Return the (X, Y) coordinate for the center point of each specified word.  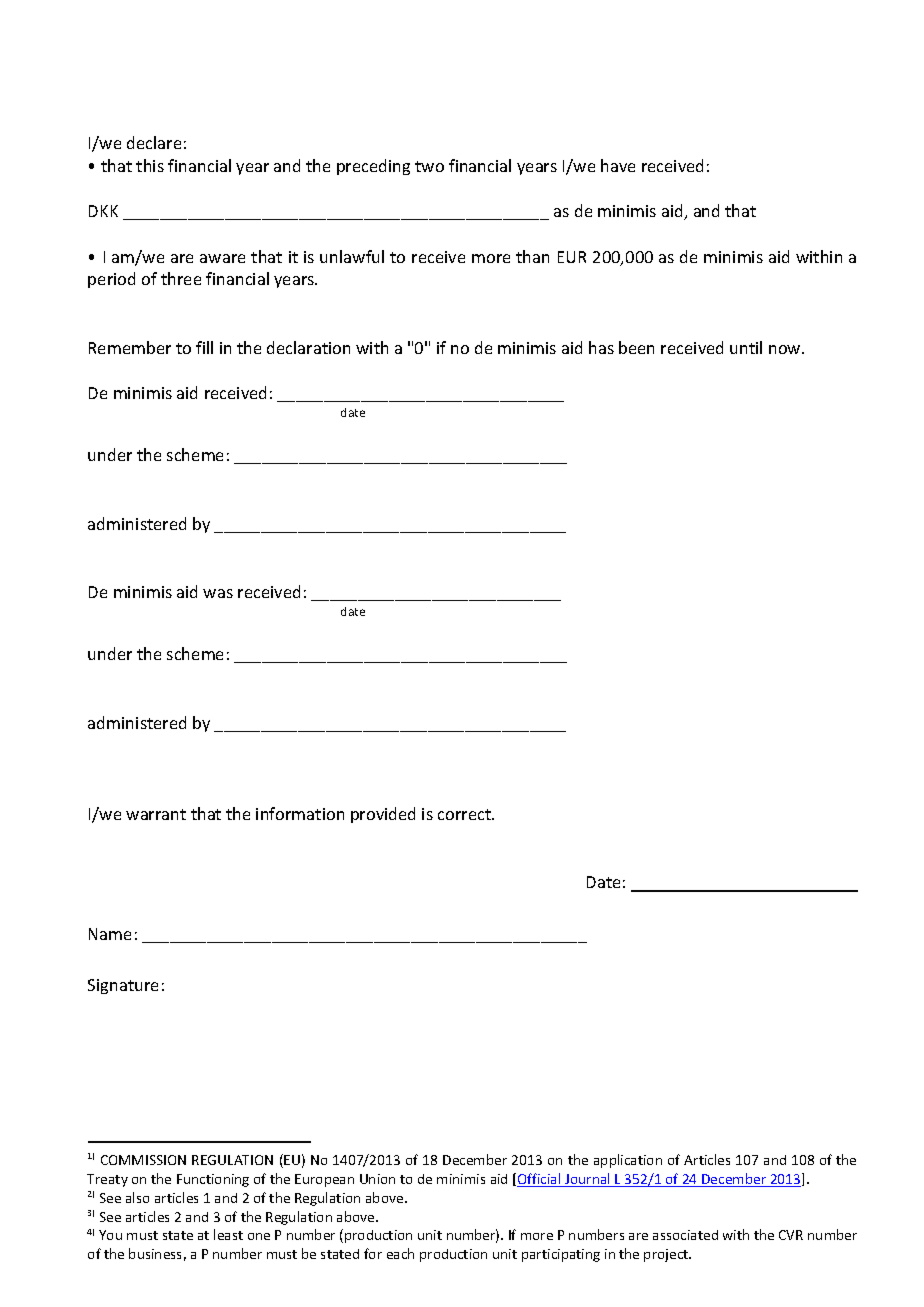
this (150, 165)
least (228, 1234)
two (429, 166)
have (618, 165)
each (400, 1253)
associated (685, 1235)
